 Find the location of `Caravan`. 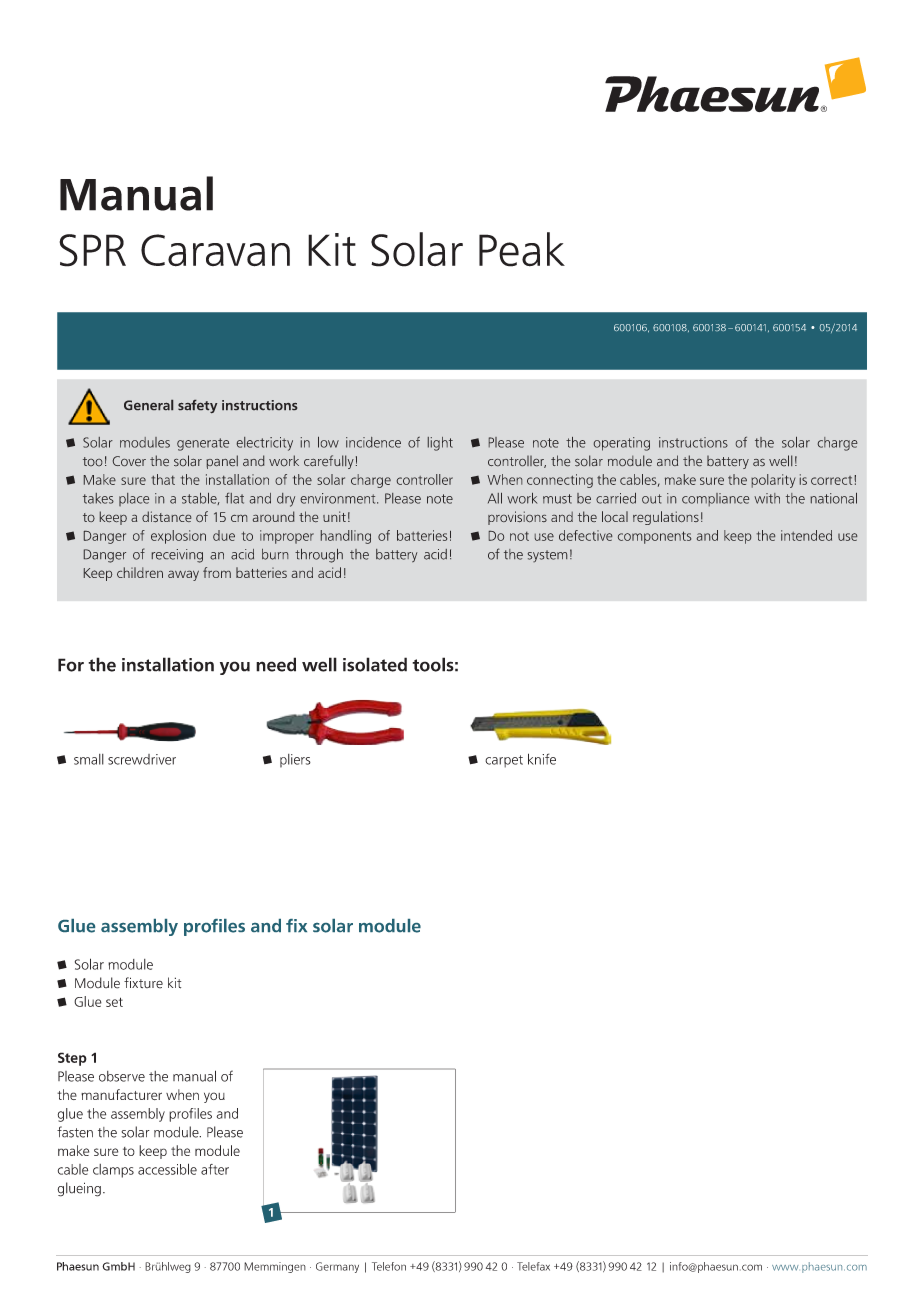

Caravan is located at coordinates (215, 250).
